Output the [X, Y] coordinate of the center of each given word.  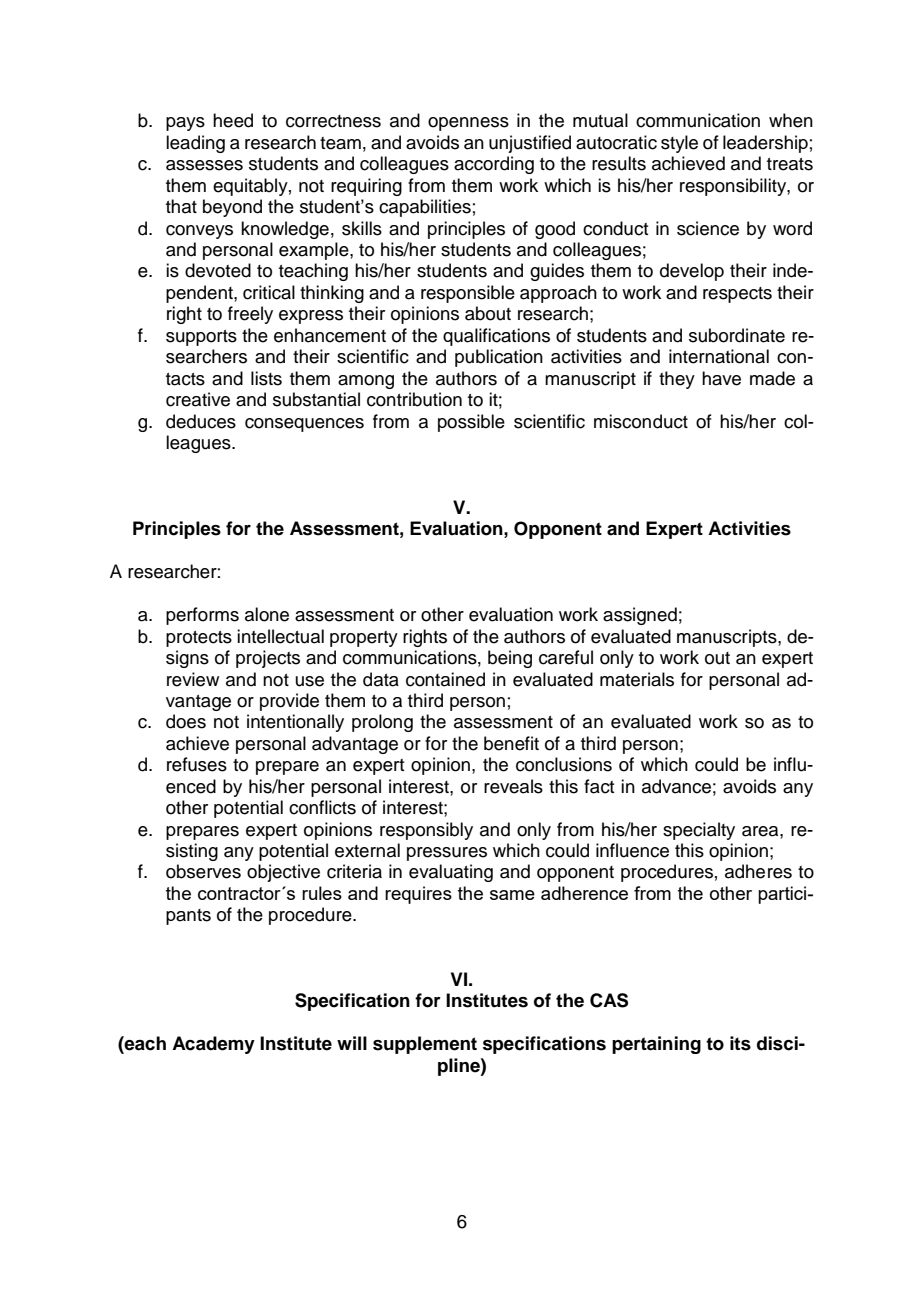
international [719, 356]
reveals [513, 786]
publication [499, 358]
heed [233, 120]
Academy [213, 1045]
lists [266, 378]
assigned [640, 616]
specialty [699, 831]
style [679, 144]
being [510, 659]
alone [267, 614]
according [494, 165]
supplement [425, 1045]
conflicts [322, 807]
